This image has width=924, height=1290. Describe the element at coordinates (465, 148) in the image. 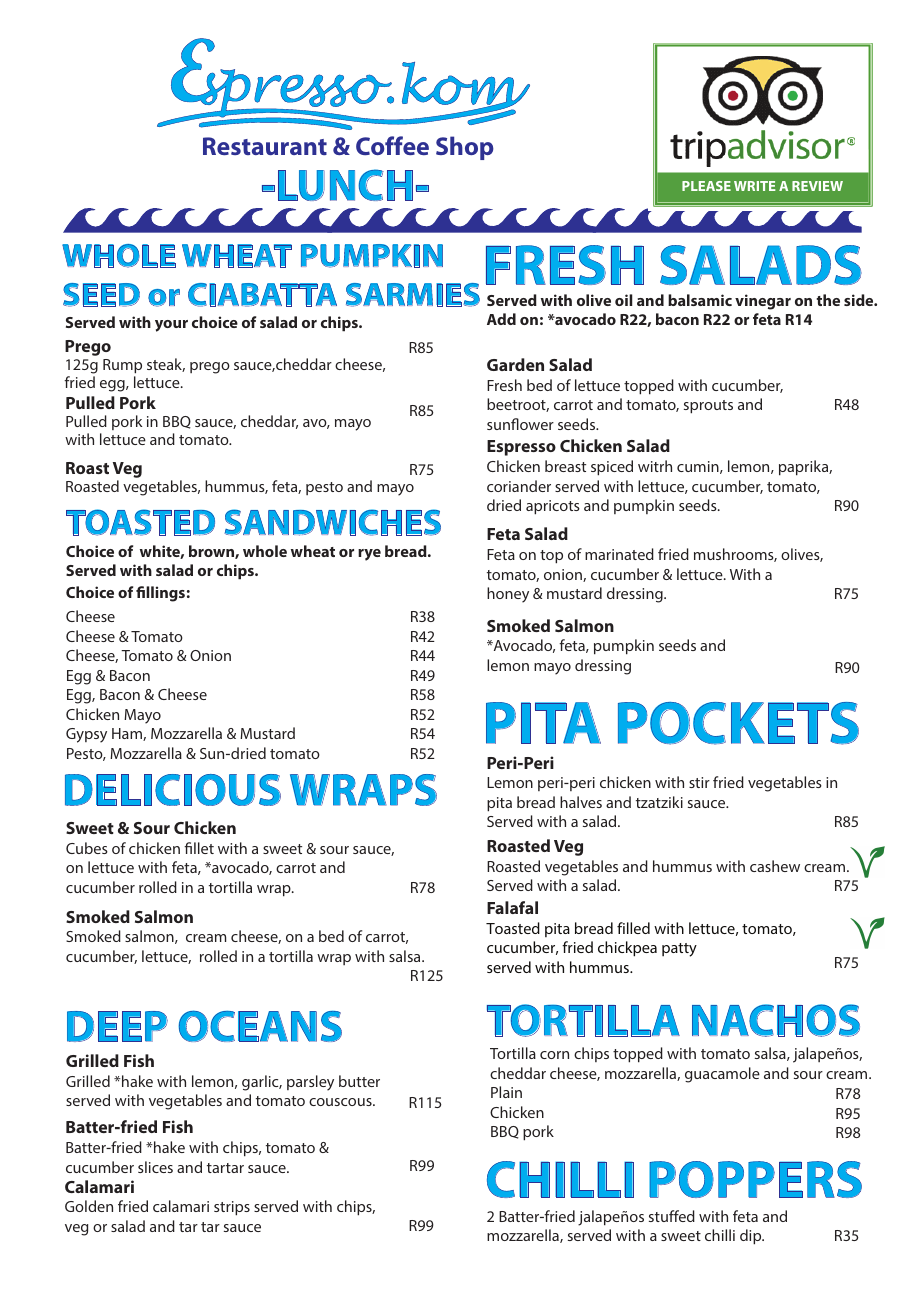

I see `Shop` at that location.
